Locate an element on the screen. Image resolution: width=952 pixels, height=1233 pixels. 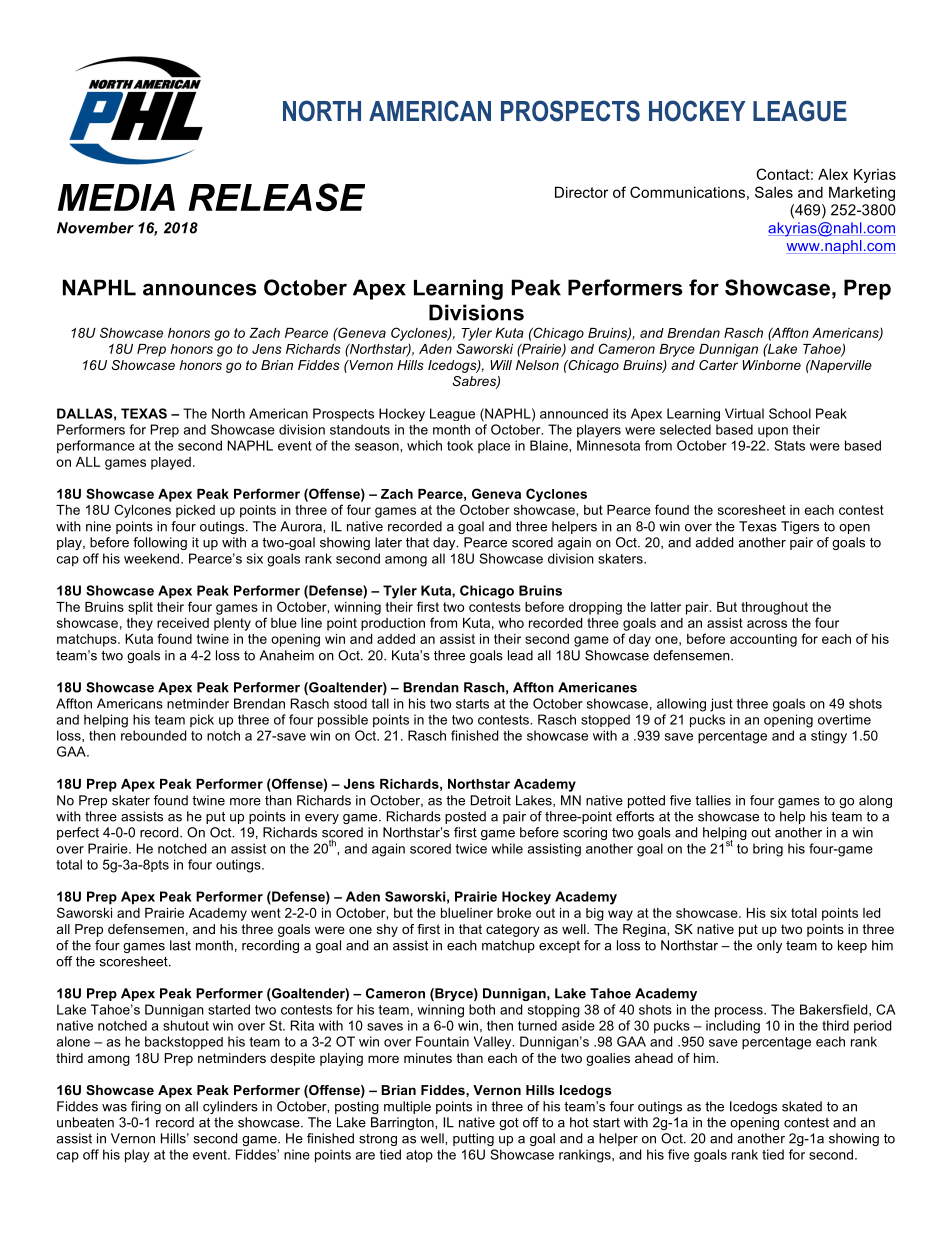
Tigers is located at coordinates (800, 527).
